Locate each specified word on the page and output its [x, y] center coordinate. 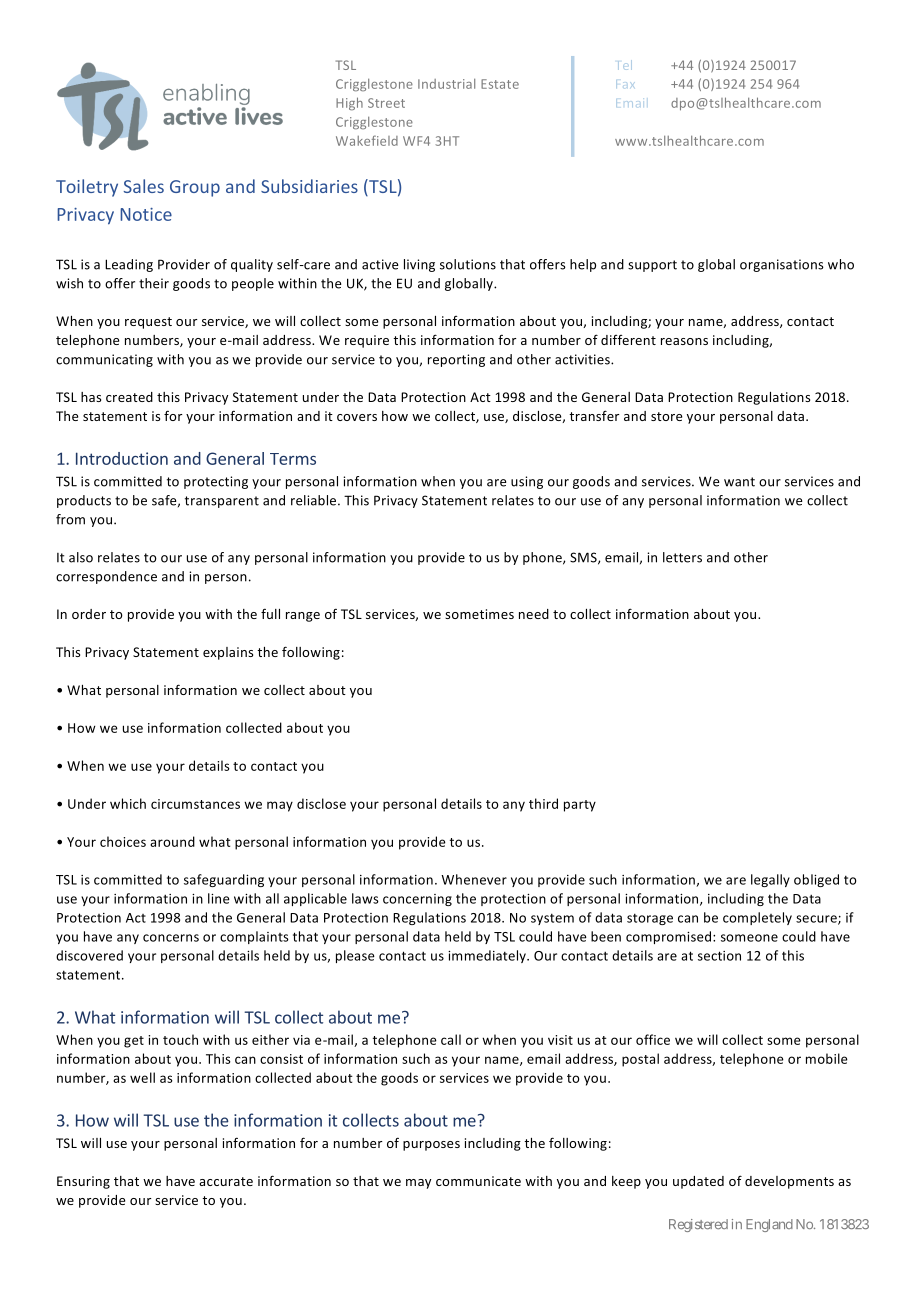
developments [789, 1182]
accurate [226, 1181]
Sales [144, 186]
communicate [478, 1181]
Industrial [446, 84]
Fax [625, 84]
